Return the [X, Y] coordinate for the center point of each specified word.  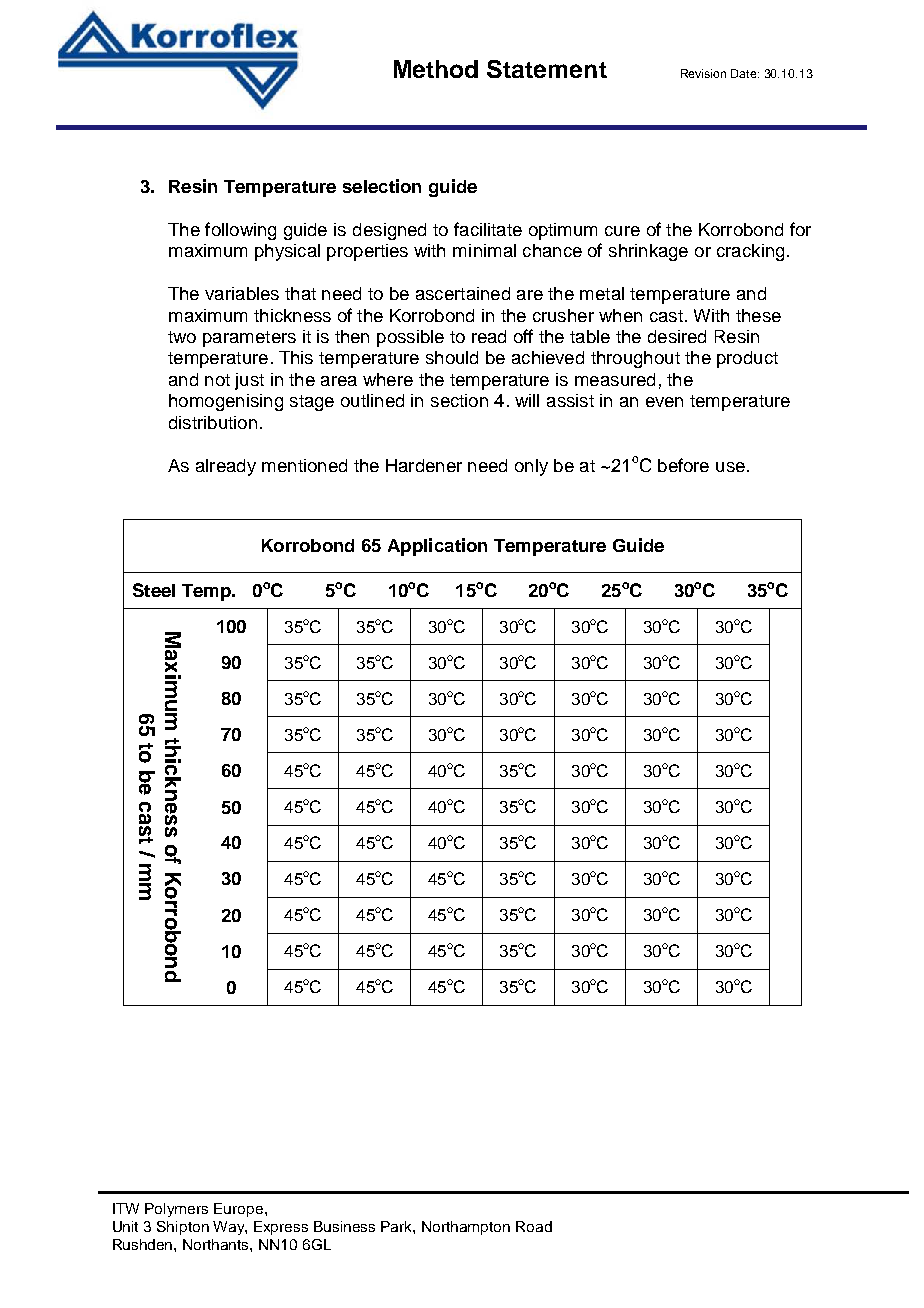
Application [437, 547]
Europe [240, 1210]
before [683, 465]
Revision [703, 73]
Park [398, 1227]
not [217, 380]
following [240, 231]
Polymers [176, 1210]
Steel [154, 590]
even [664, 402]
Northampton [466, 1228]
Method [436, 69]
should [452, 357]
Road [534, 1226]
